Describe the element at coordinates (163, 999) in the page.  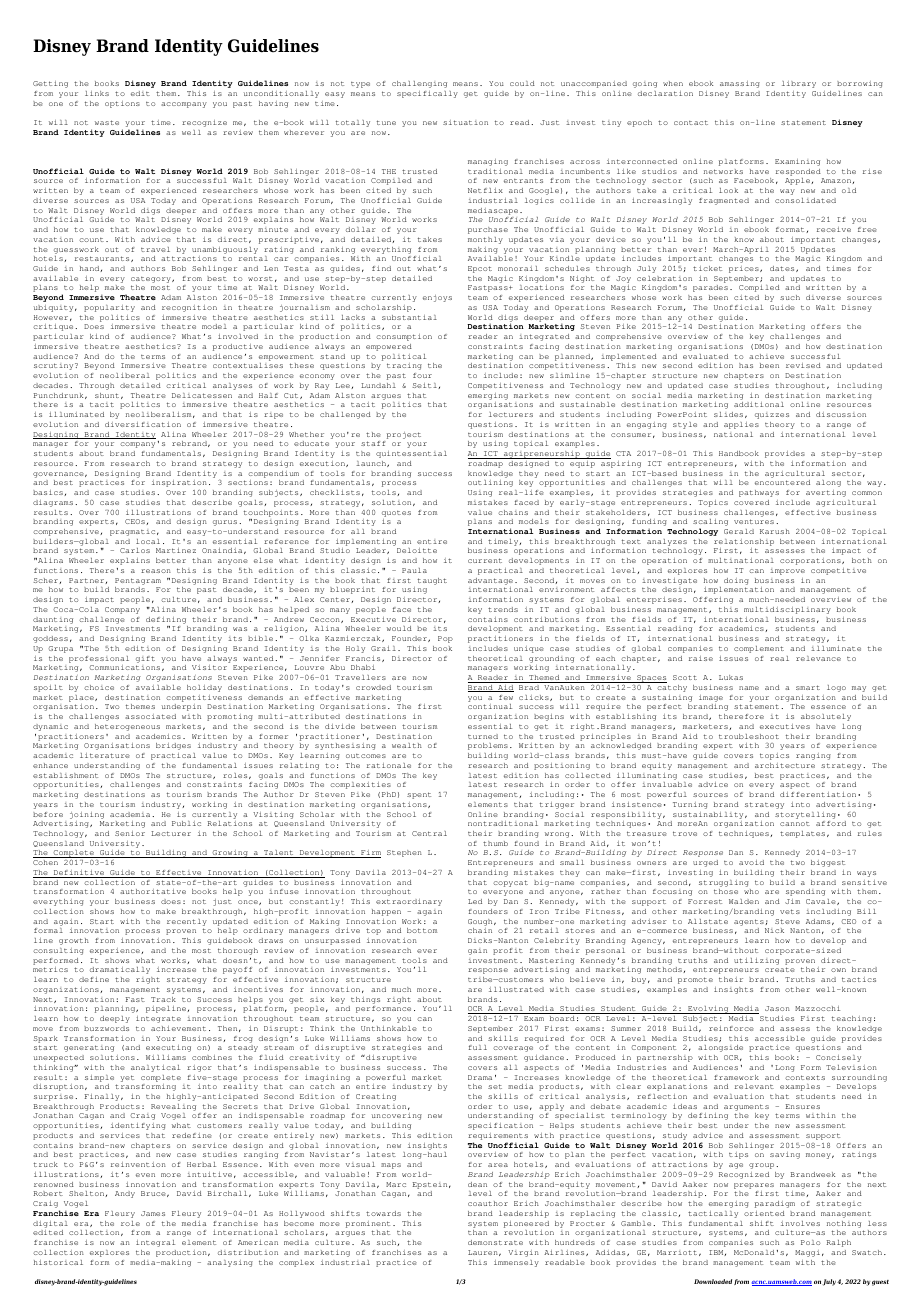
I see `Track` at that location.
